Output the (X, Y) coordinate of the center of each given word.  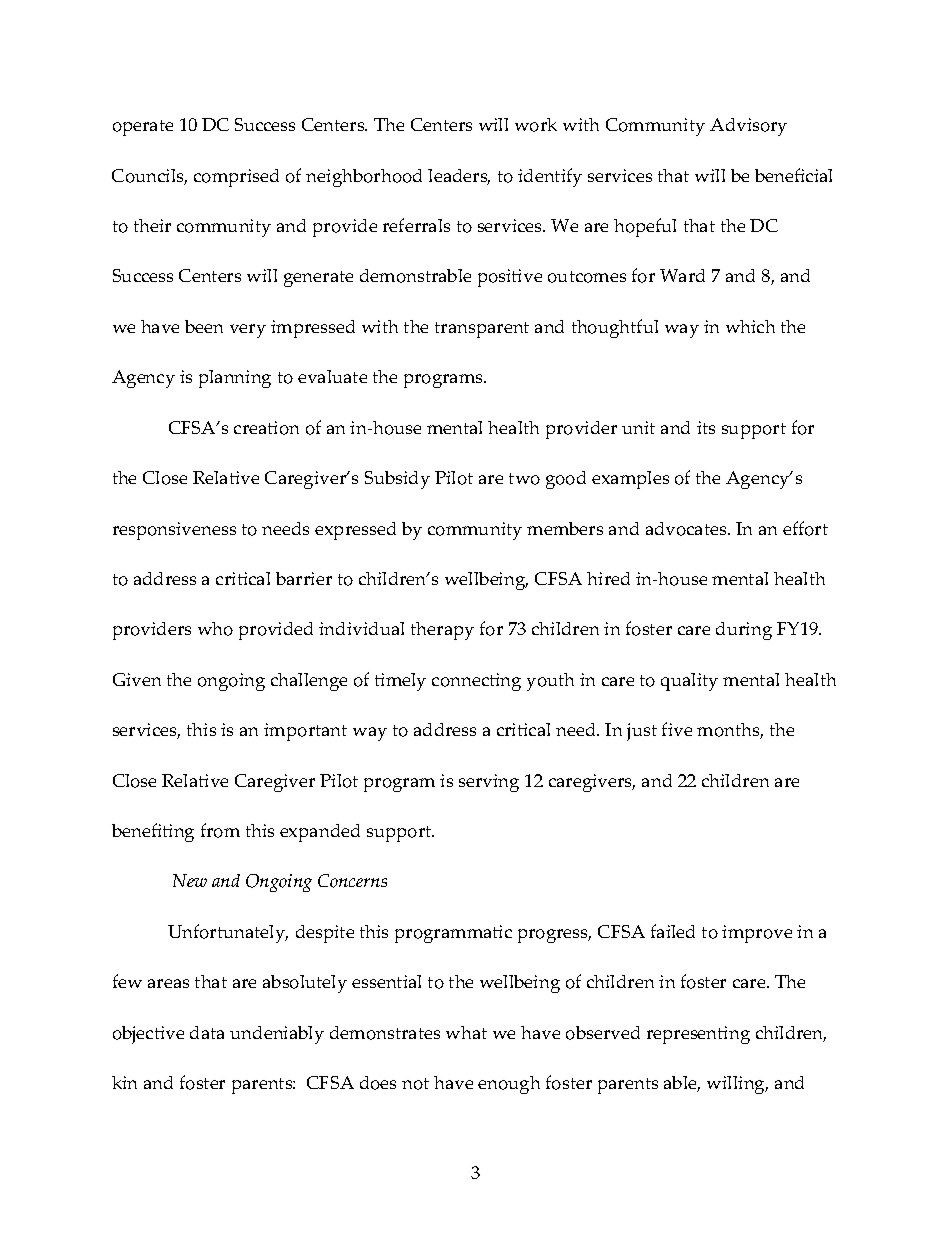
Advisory (748, 127)
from (220, 830)
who (215, 629)
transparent (482, 330)
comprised (236, 178)
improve (757, 934)
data (207, 1032)
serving (489, 783)
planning (235, 379)
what (466, 1032)
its (706, 427)
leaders (459, 177)
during (744, 631)
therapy (442, 631)
